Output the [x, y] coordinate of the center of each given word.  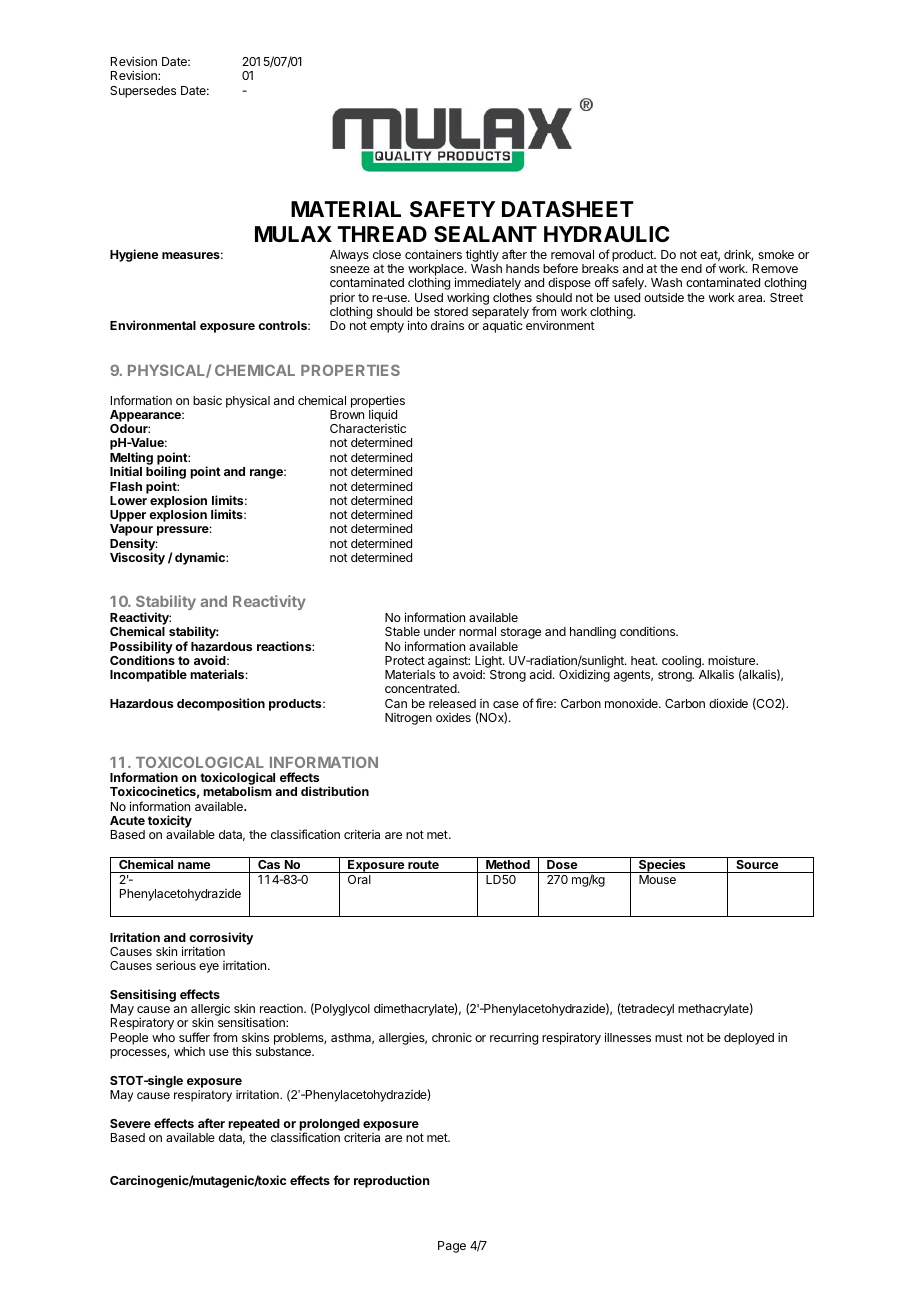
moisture [732, 660]
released [452, 703]
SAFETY [452, 209]
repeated [254, 1125]
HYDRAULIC [606, 234]
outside [664, 297]
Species [662, 865]
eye [209, 968]
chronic [452, 1037]
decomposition [221, 704]
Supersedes [143, 92]
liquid [384, 417]
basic [207, 400]
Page [452, 1247]
